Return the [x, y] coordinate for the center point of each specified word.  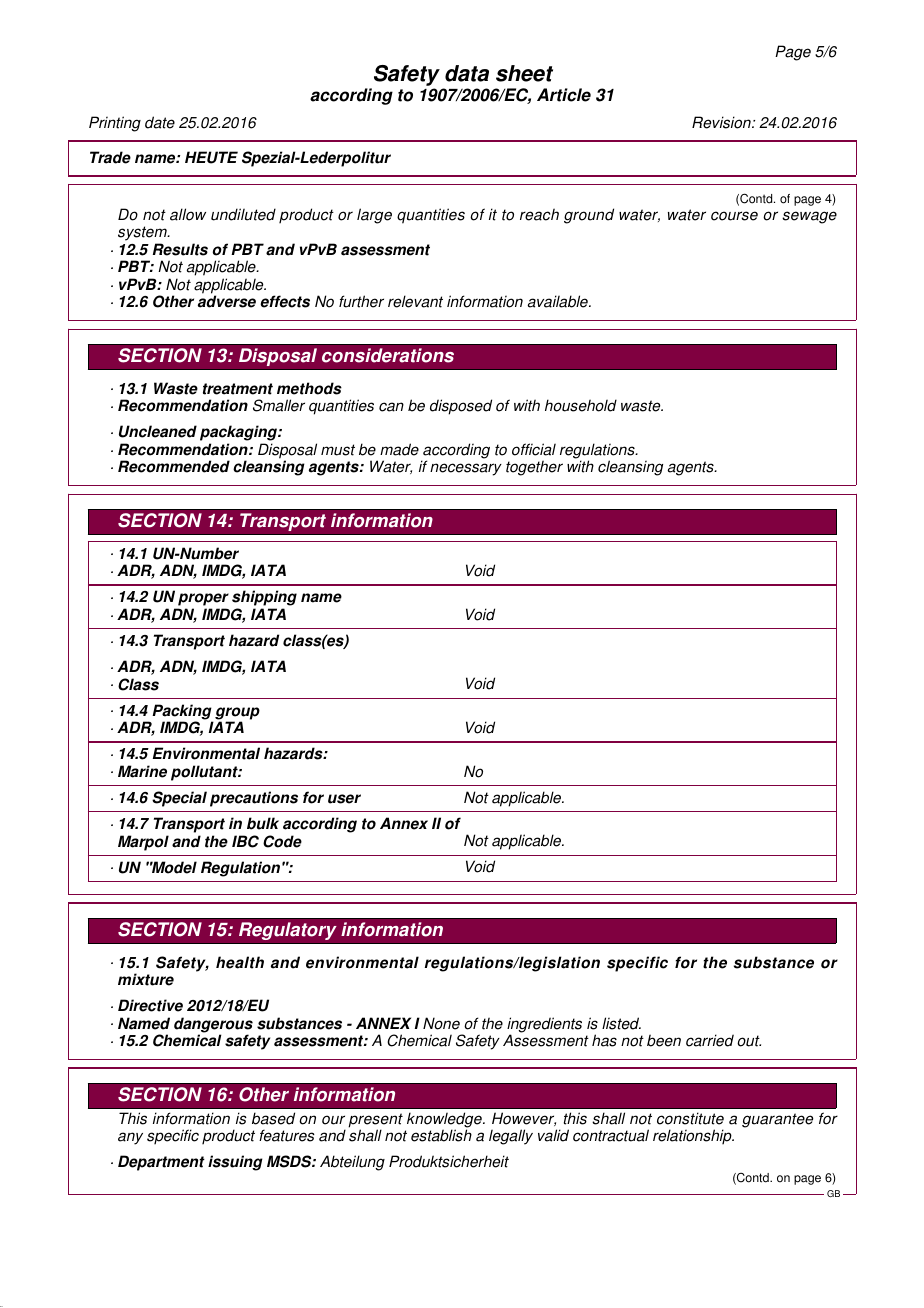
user [344, 799]
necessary [466, 469]
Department [161, 1163]
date [160, 122]
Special [179, 799]
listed [621, 1023]
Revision [722, 122]
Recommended [174, 466]
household [581, 405]
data [467, 73]
